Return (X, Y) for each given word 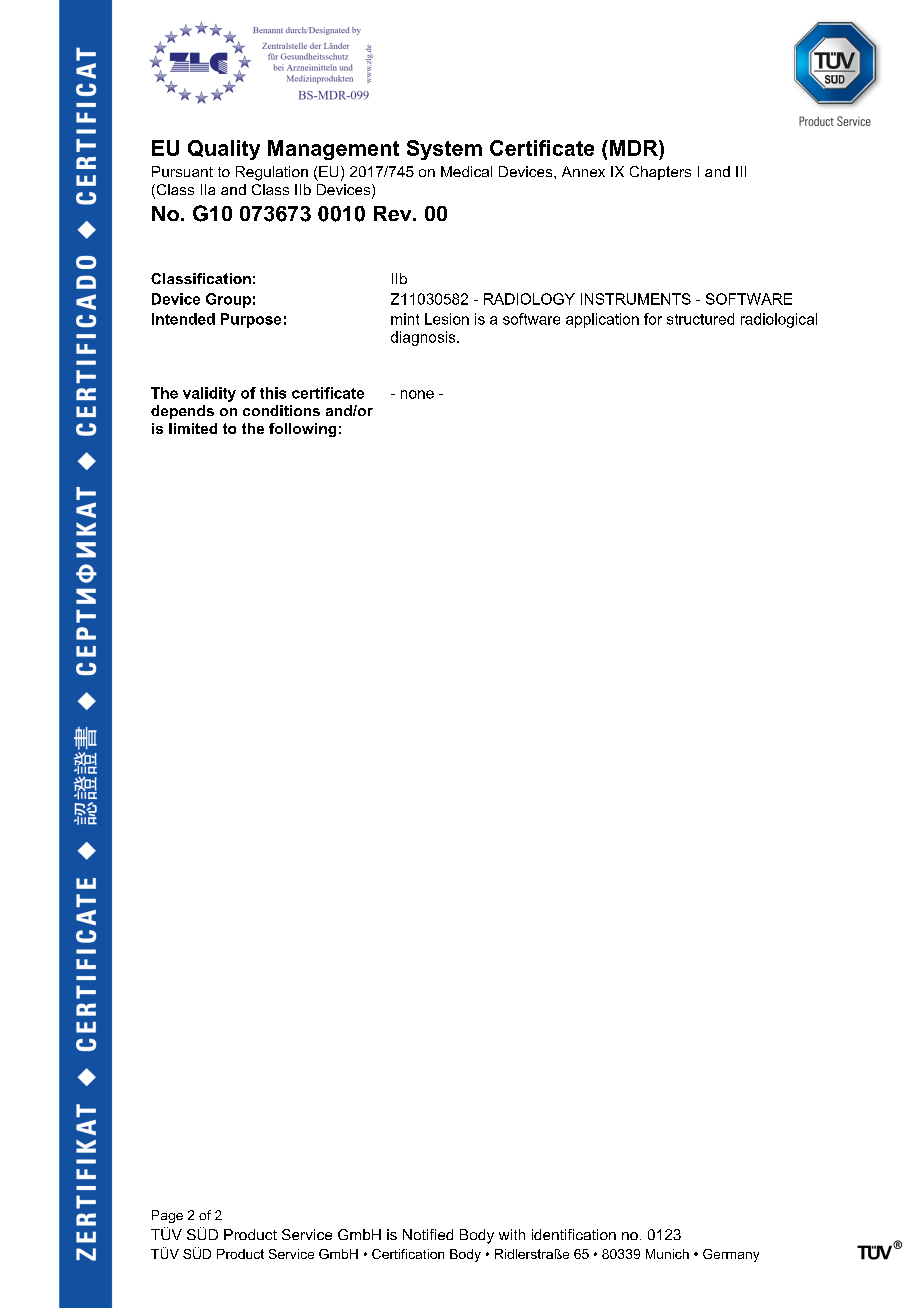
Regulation (272, 173)
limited (193, 428)
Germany (731, 1255)
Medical (466, 171)
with (512, 1234)
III (741, 171)
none (417, 394)
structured (700, 319)
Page (167, 1216)
